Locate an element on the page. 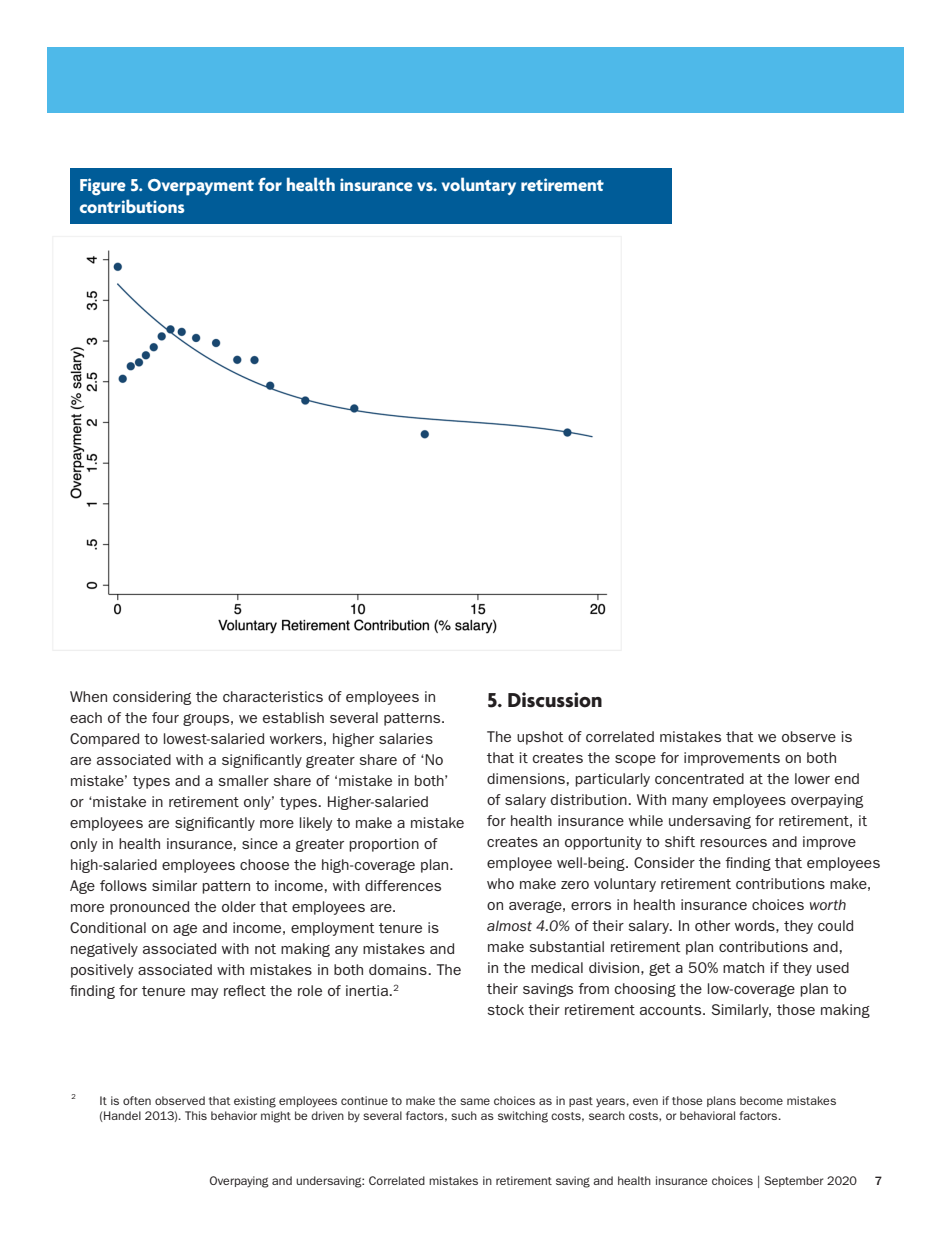 The height and width of the page is (1233, 952). September is located at coordinates (794, 1181).
